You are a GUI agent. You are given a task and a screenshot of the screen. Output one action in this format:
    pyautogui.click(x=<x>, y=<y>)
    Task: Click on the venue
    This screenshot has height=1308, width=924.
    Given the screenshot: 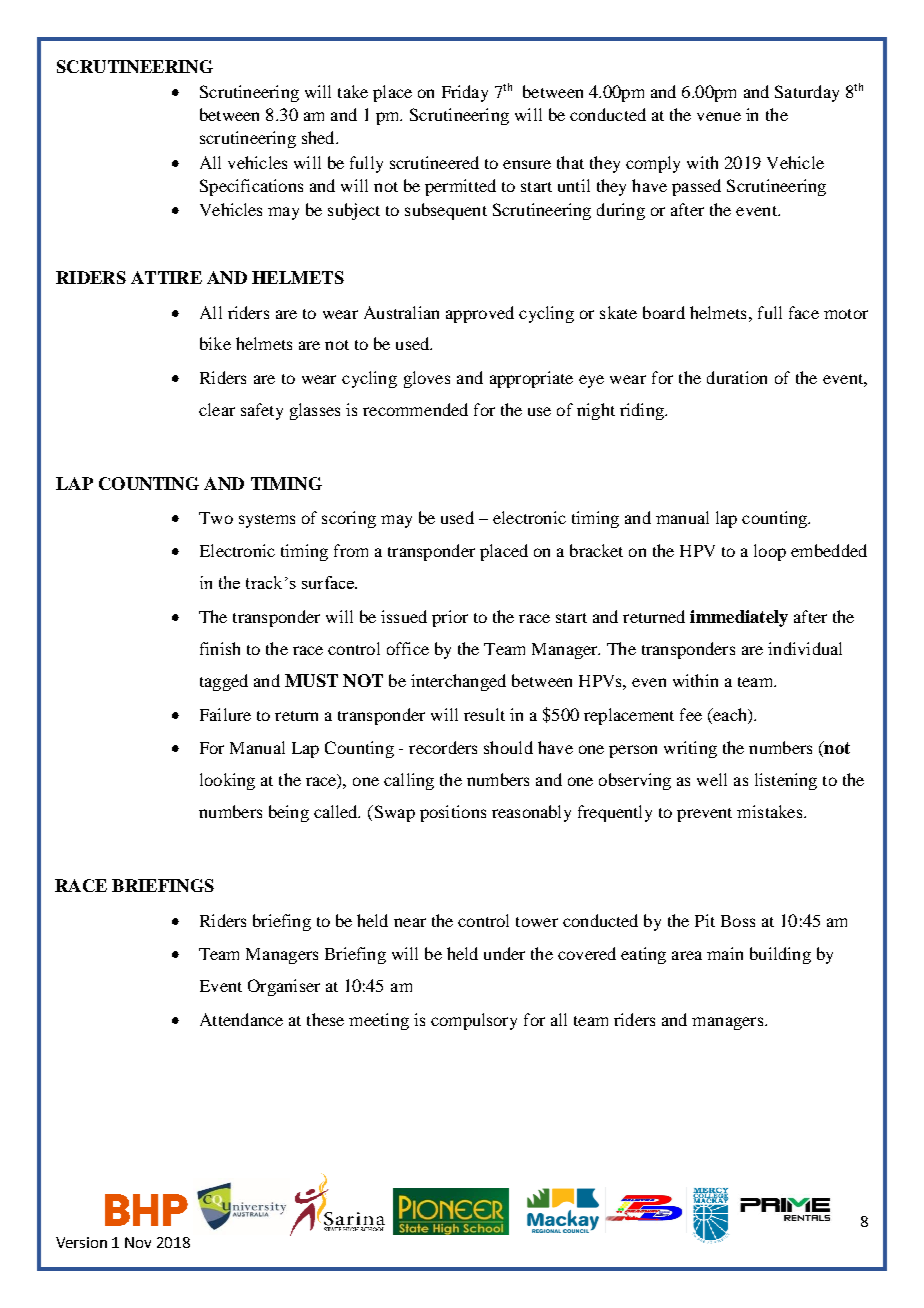 What is the action you would take?
    pyautogui.click(x=719, y=116)
